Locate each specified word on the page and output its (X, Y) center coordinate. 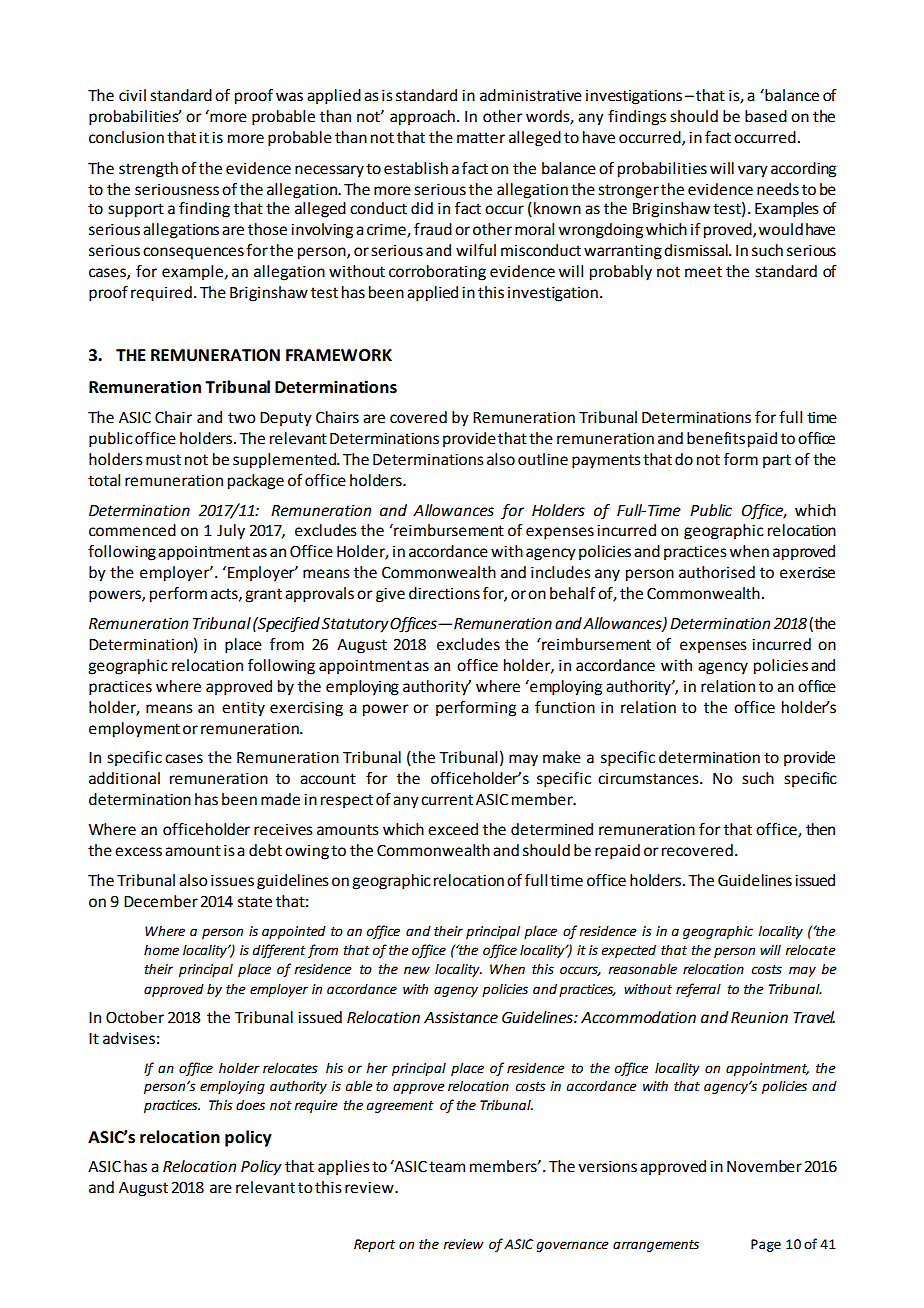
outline (543, 459)
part (777, 461)
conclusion (126, 137)
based (766, 116)
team (447, 1167)
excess (138, 852)
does (250, 1105)
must (163, 460)
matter (481, 138)
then (820, 829)
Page (766, 1245)
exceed (453, 829)
